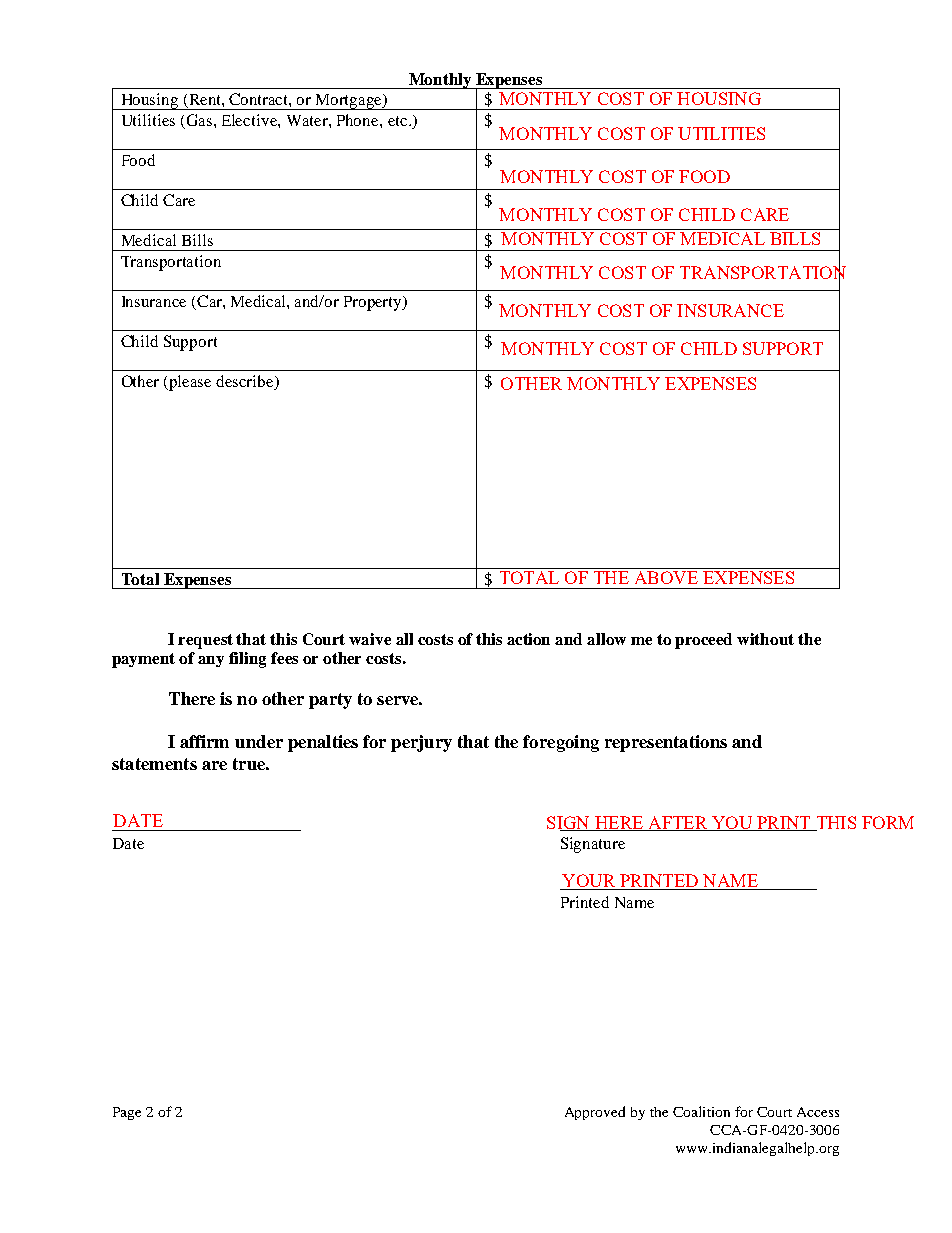 This screenshot has width=952, height=1233. Describe the element at coordinates (359, 120) in the screenshot. I see `Phone` at that location.
